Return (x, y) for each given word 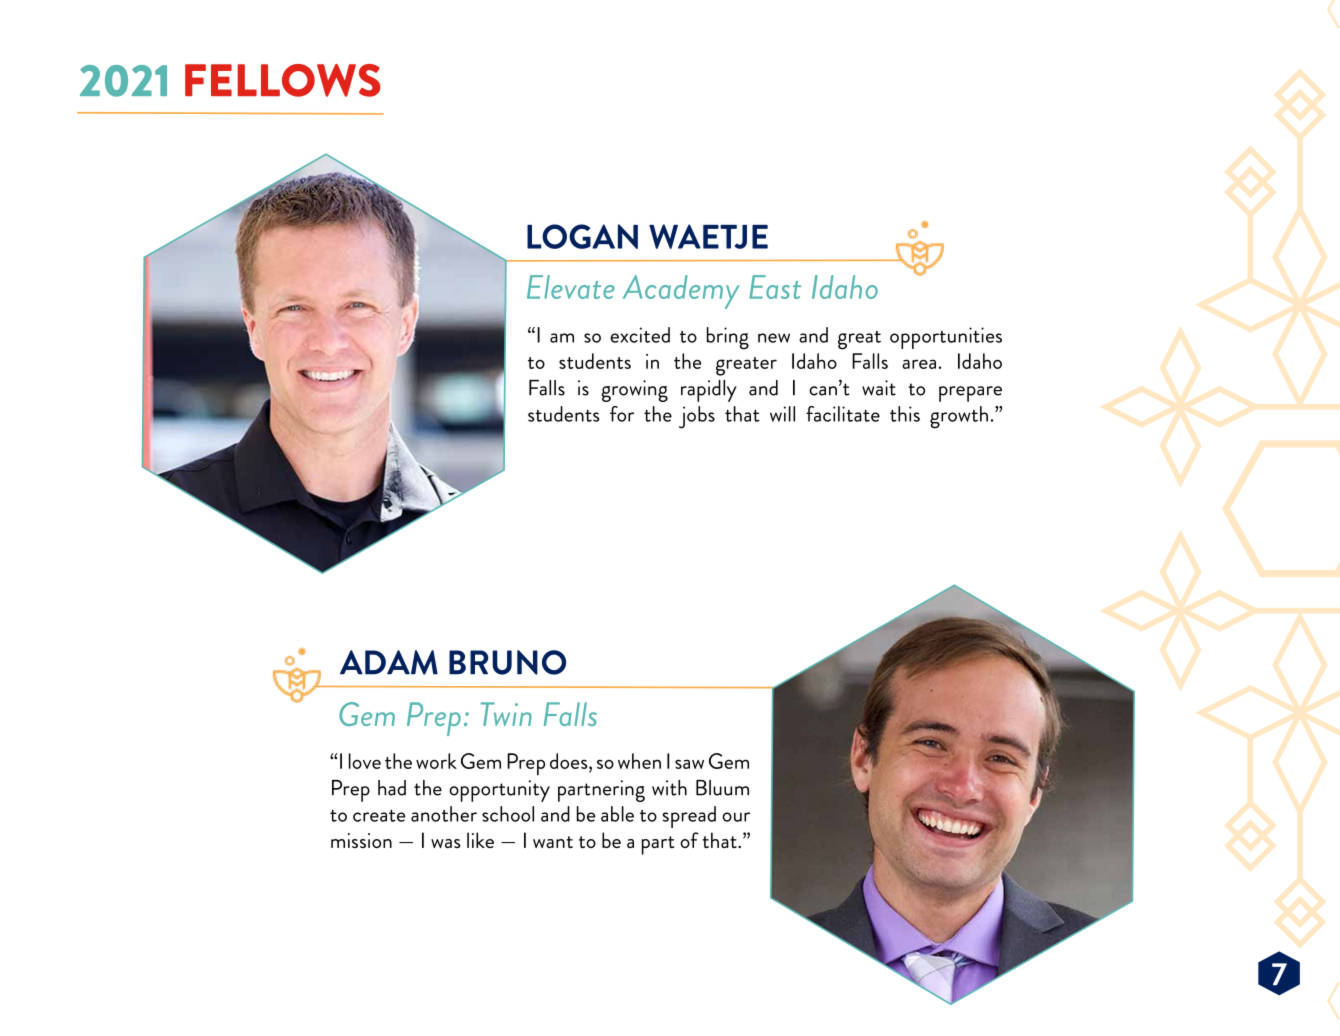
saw (689, 764)
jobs (697, 417)
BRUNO (507, 662)
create (379, 816)
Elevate (571, 287)
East (775, 287)
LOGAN (582, 236)
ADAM (389, 662)
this (905, 414)
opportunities (946, 338)
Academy (681, 292)
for (622, 414)
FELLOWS (283, 80)
